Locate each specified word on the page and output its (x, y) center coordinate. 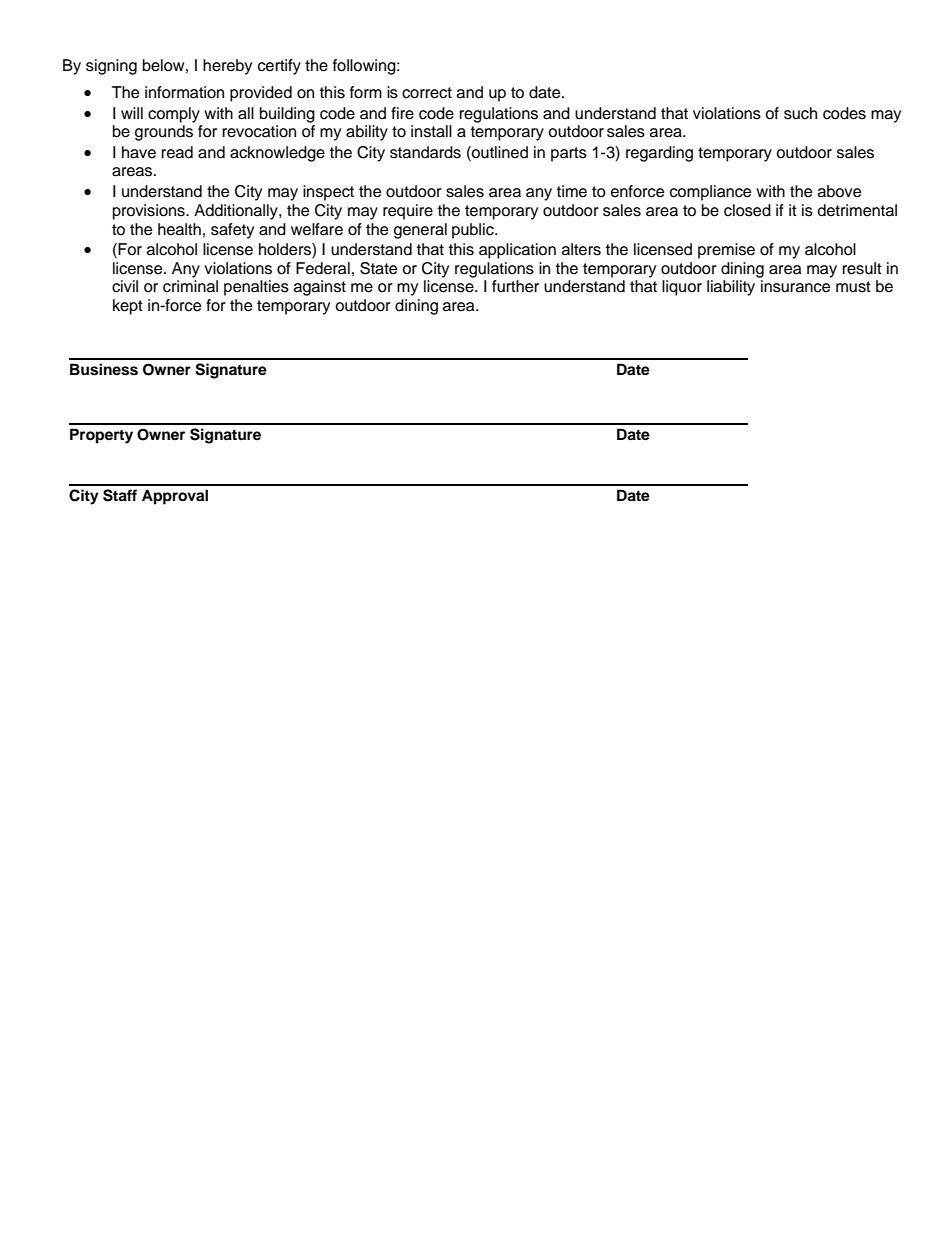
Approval (175, 497)
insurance (795, 286)
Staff (120, 495)
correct (427, 93)
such (800, 113)
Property (101, 436)
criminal (190, 286)
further (515, 286)
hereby (227, 67)
